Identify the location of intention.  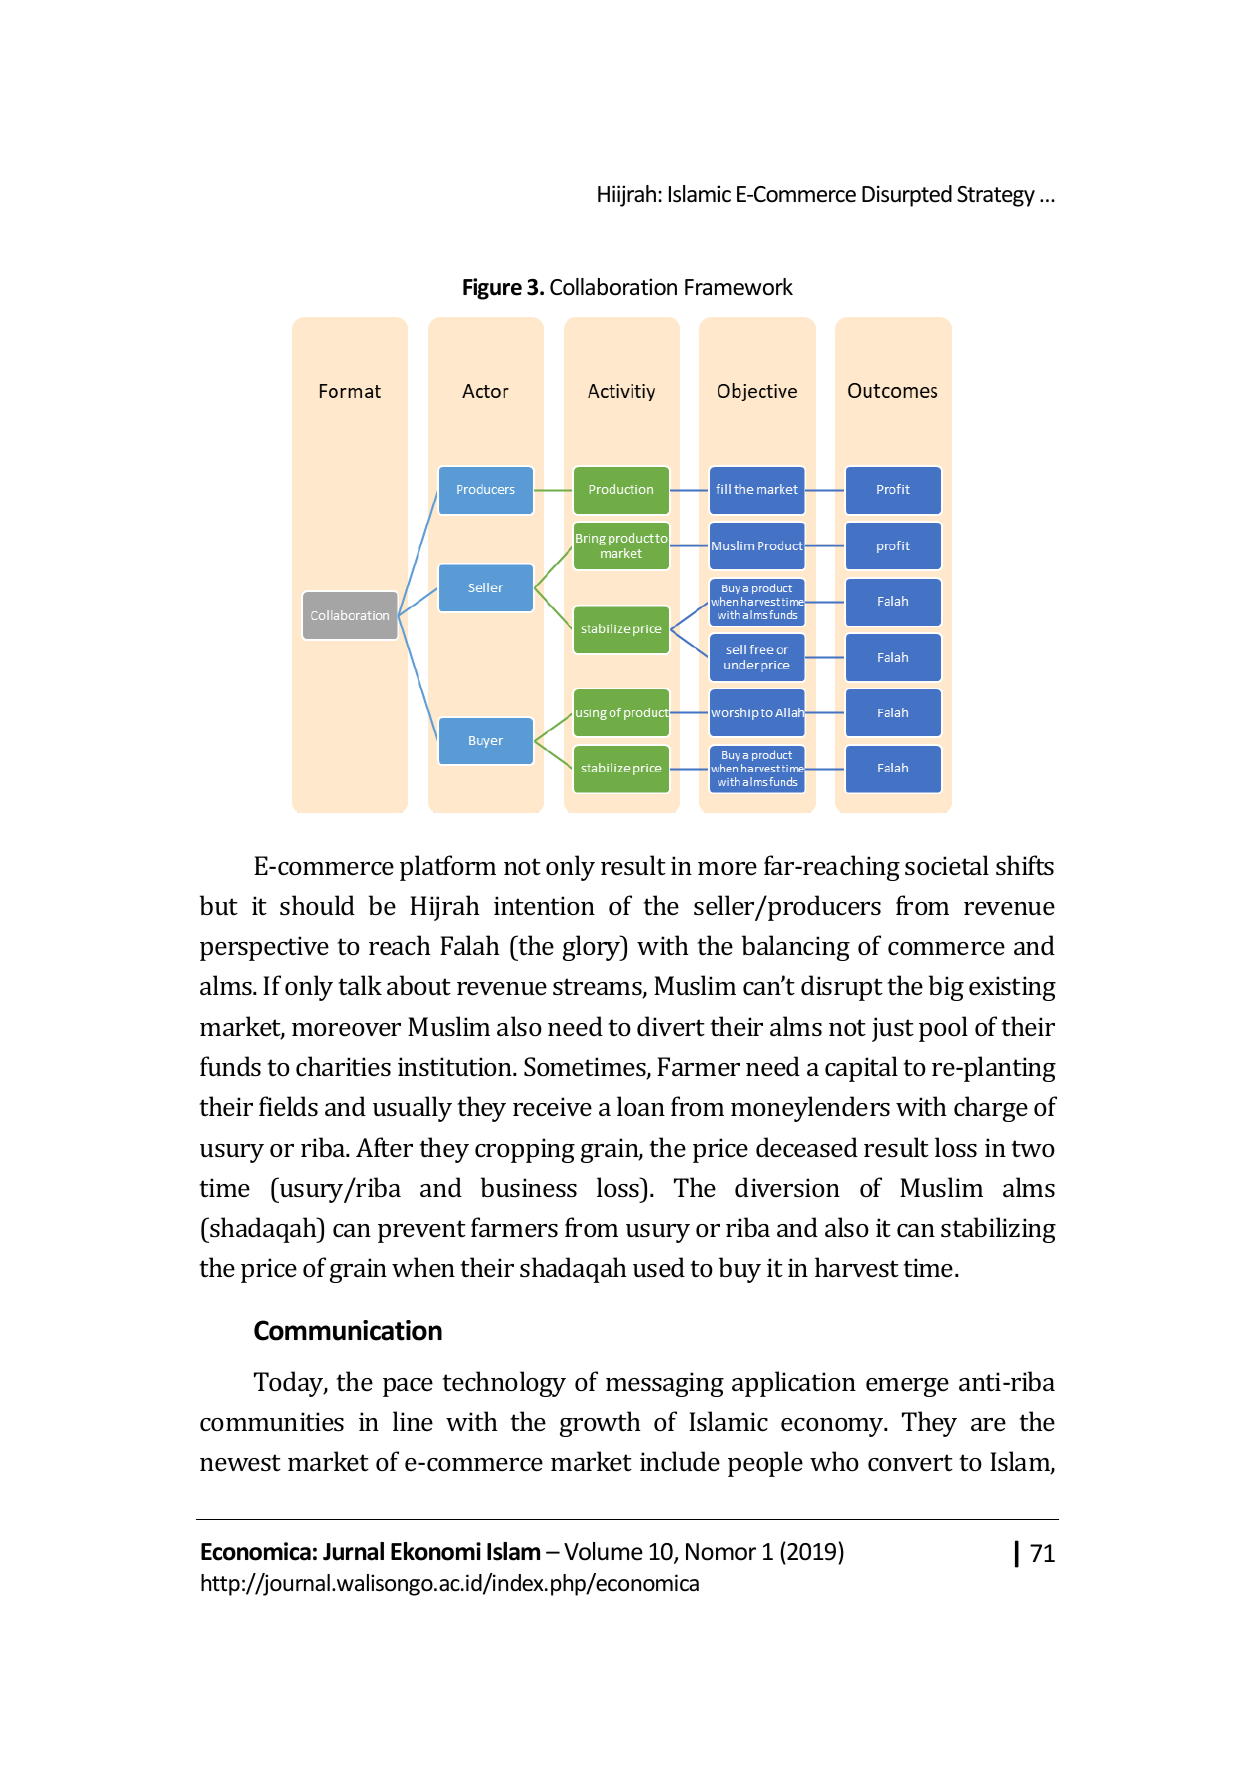
(544, 905).
